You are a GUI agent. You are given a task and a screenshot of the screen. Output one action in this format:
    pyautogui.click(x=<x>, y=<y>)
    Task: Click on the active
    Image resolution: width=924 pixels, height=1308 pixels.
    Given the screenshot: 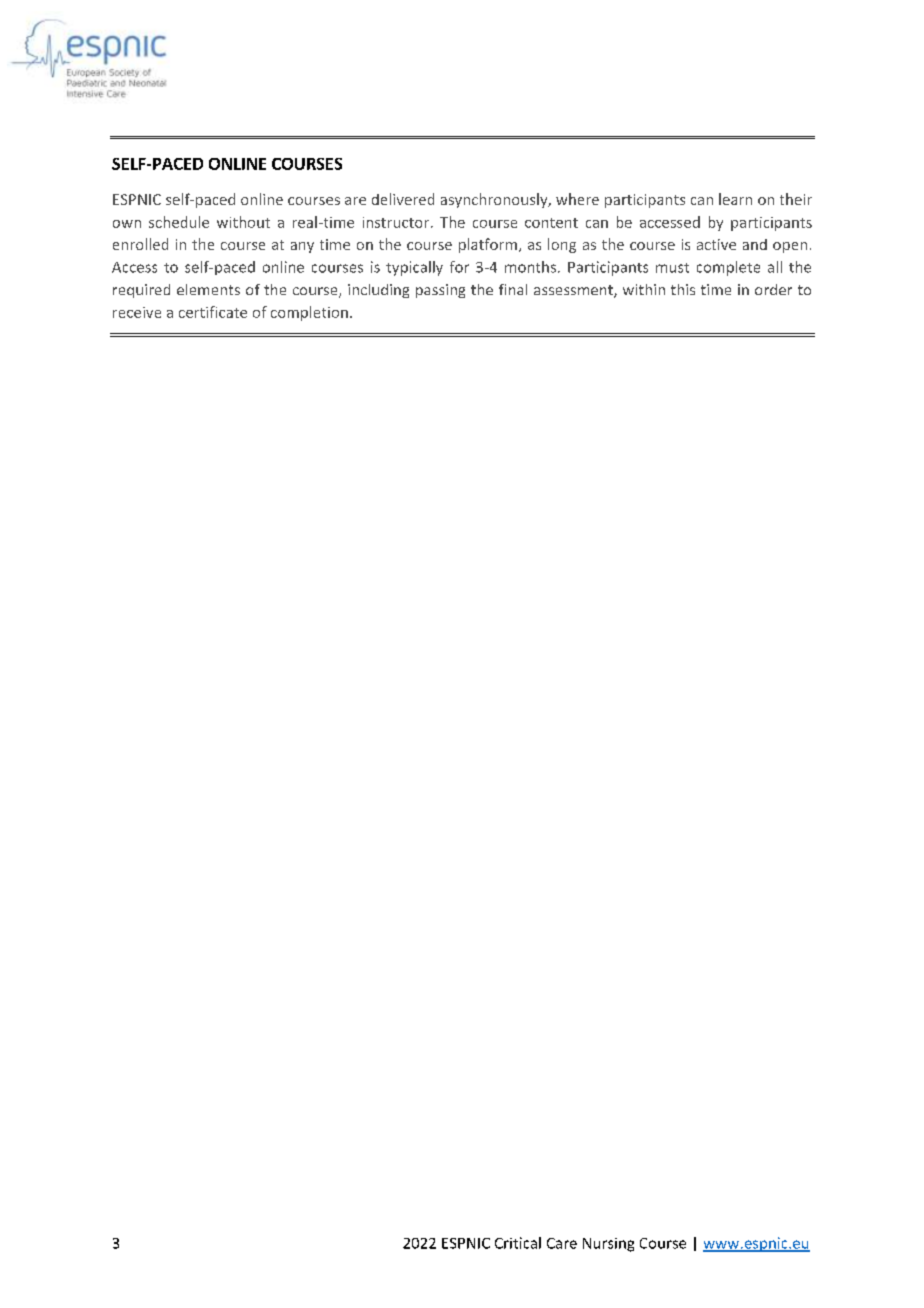 What is the action you would take?
    pyautogui.click(x=716, y=244)
